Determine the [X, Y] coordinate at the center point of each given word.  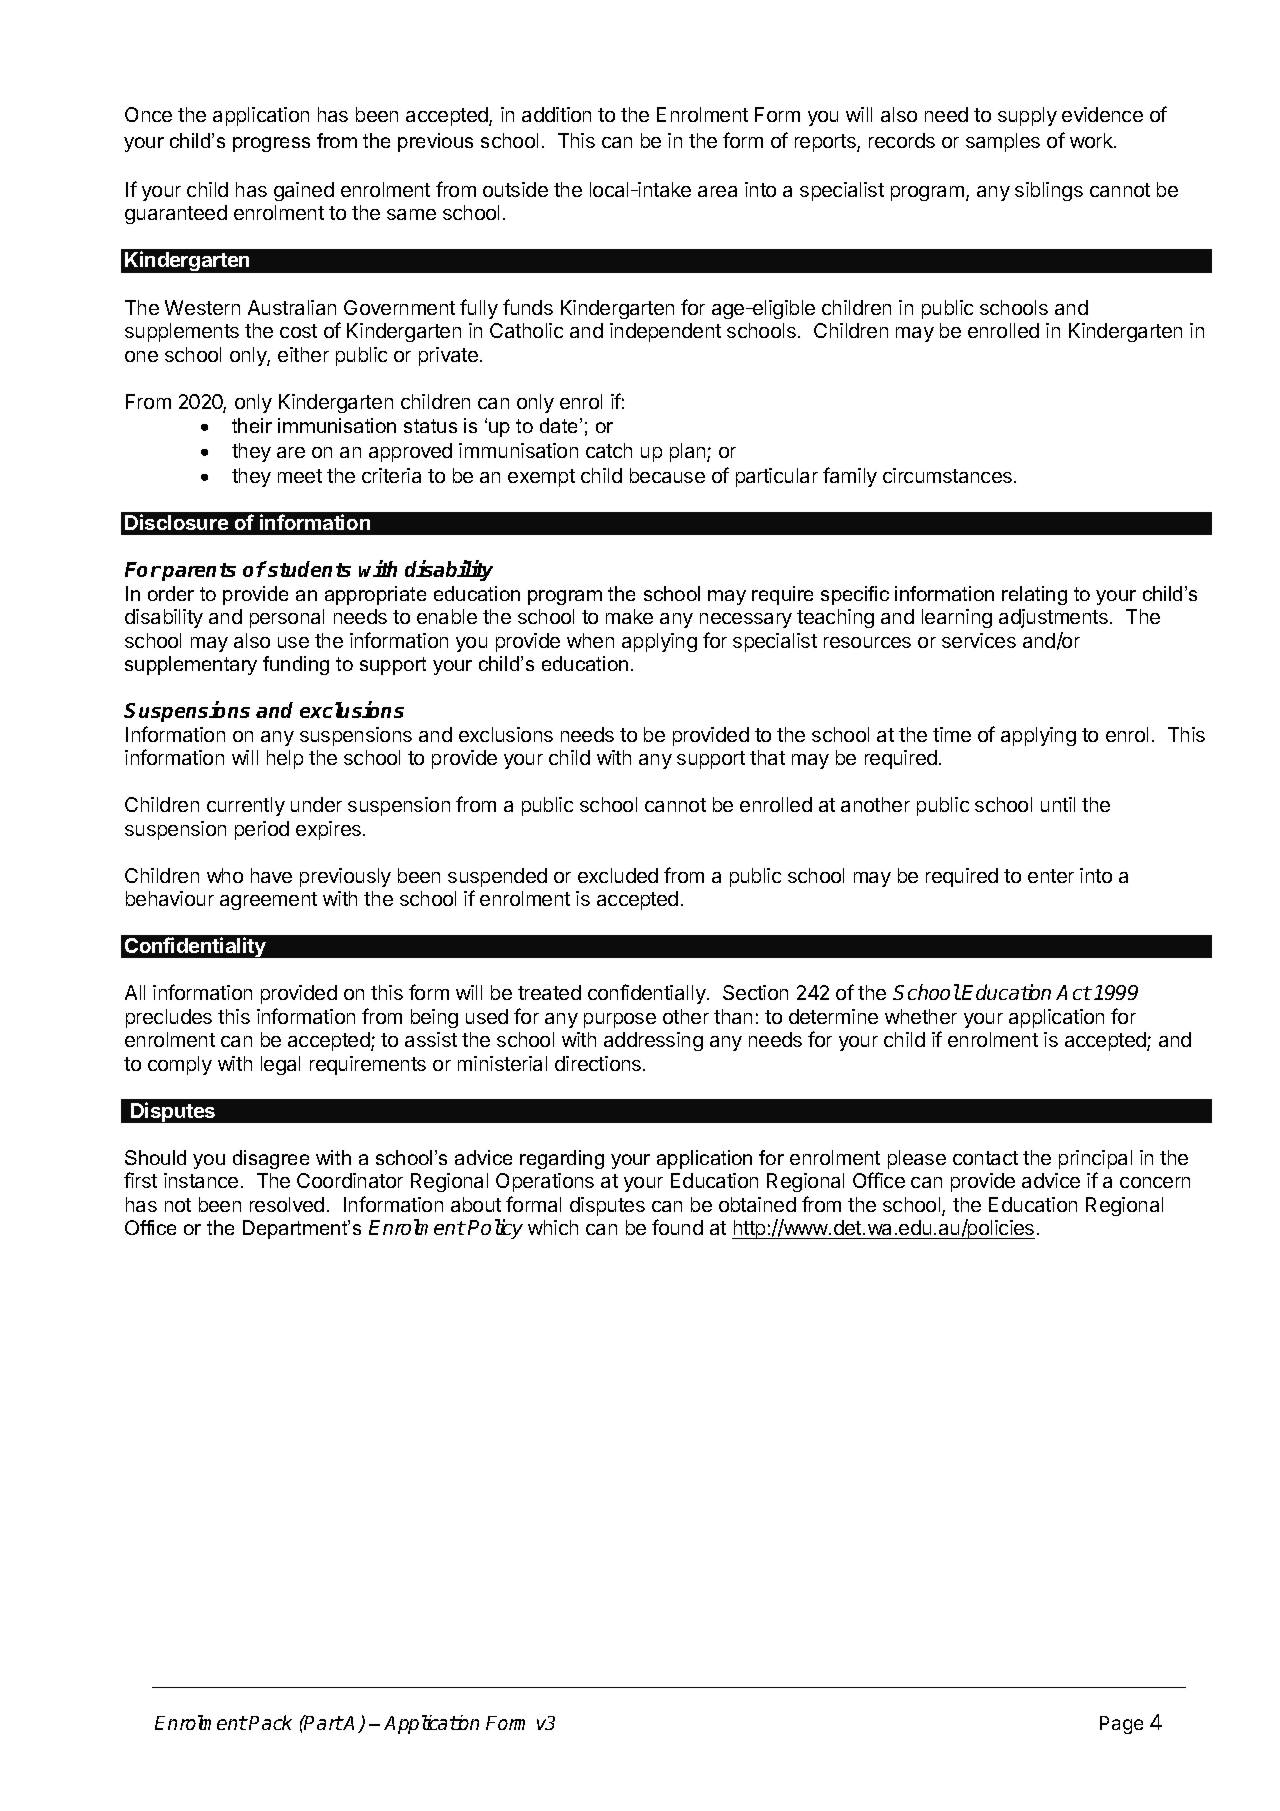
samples [1003, 142]
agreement [268, 901]
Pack [270, 1722]
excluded [618, 875]
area [717, 191]
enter [1051, 876]
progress [271, 144]
